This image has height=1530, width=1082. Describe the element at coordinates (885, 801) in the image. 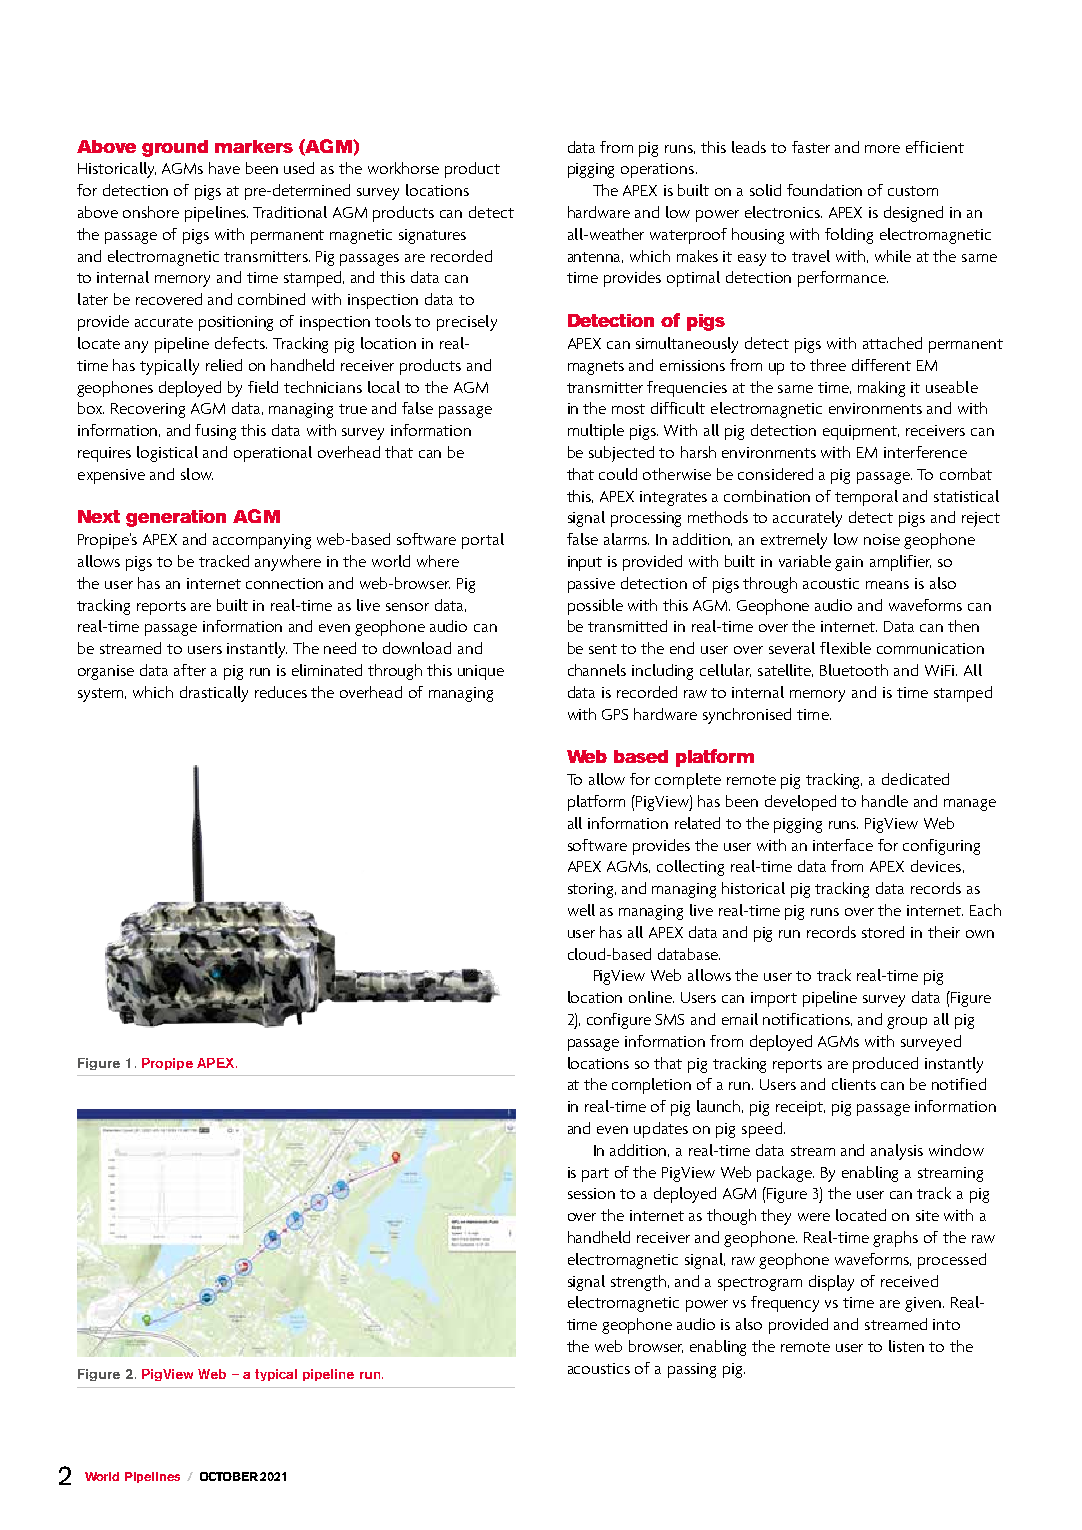

I see `handle` at that location.
